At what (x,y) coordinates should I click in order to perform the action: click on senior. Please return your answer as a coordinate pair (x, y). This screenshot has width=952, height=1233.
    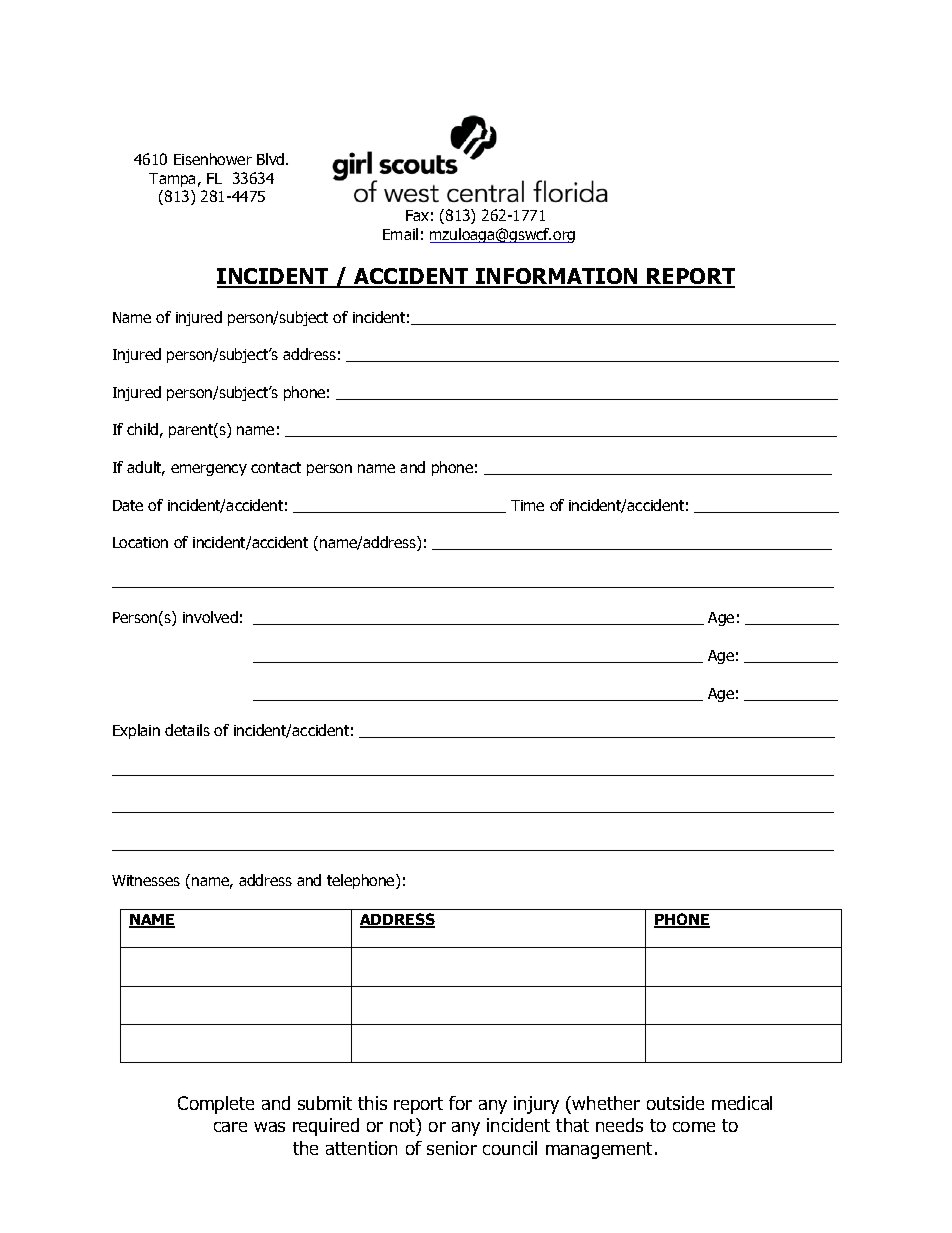
    Looking at the image, I should click on (452, 1148).
